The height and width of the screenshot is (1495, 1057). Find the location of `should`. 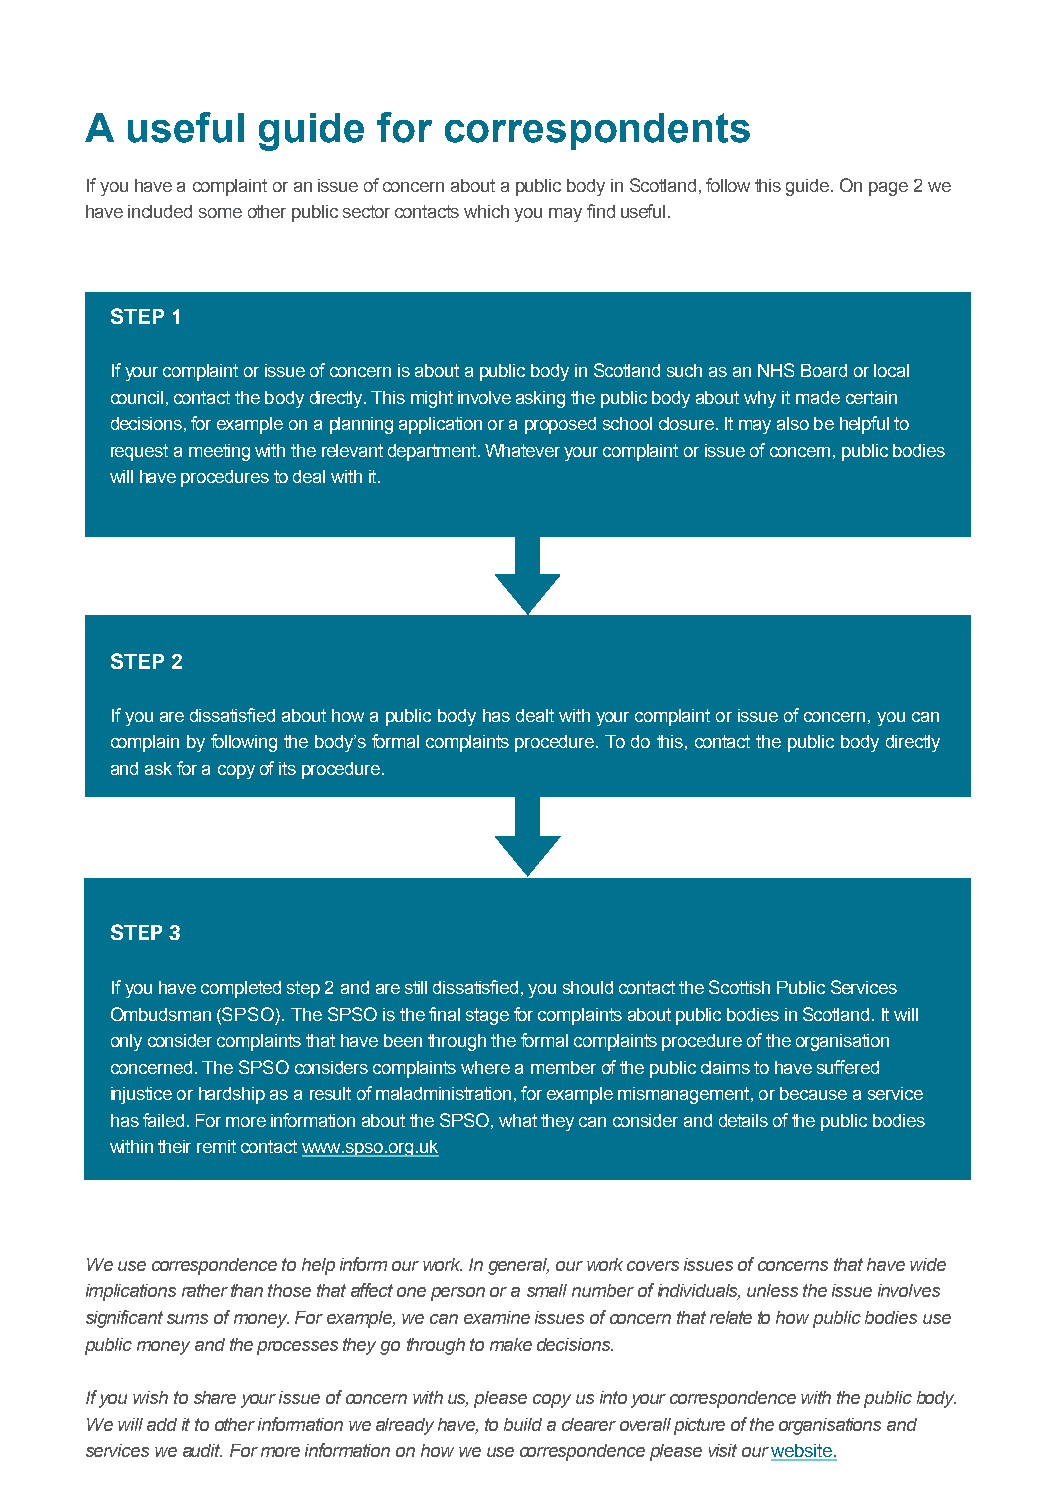

should is located at coordinates (588, 987).
